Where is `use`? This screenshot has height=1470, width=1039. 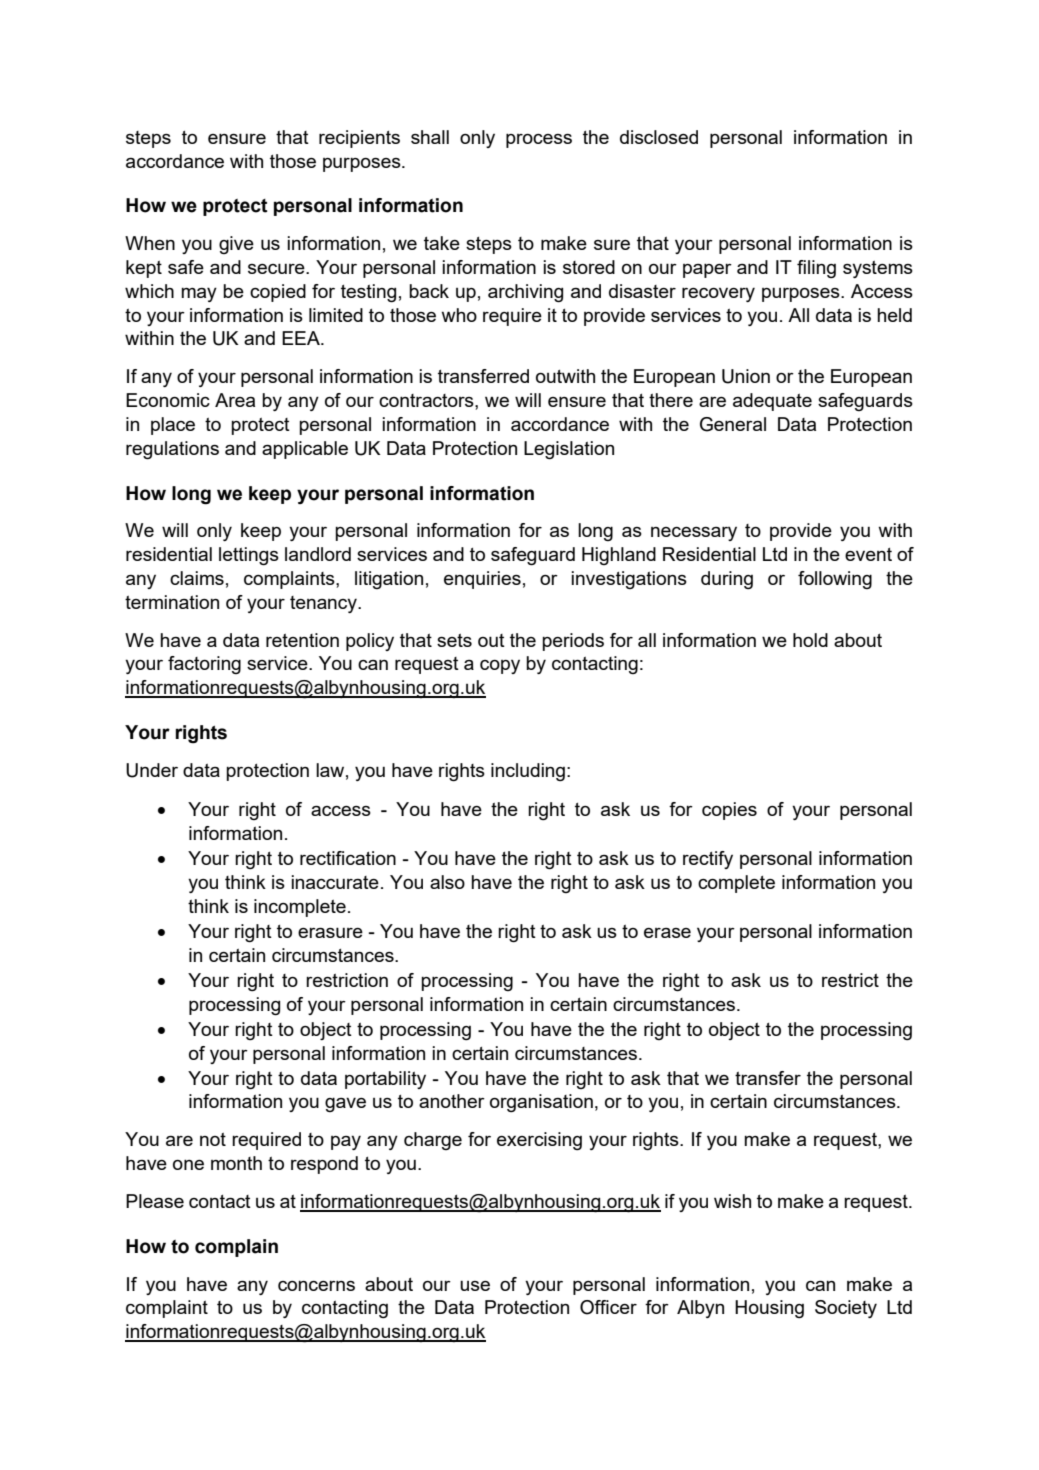 use is located at coordinates (475, 1285).
